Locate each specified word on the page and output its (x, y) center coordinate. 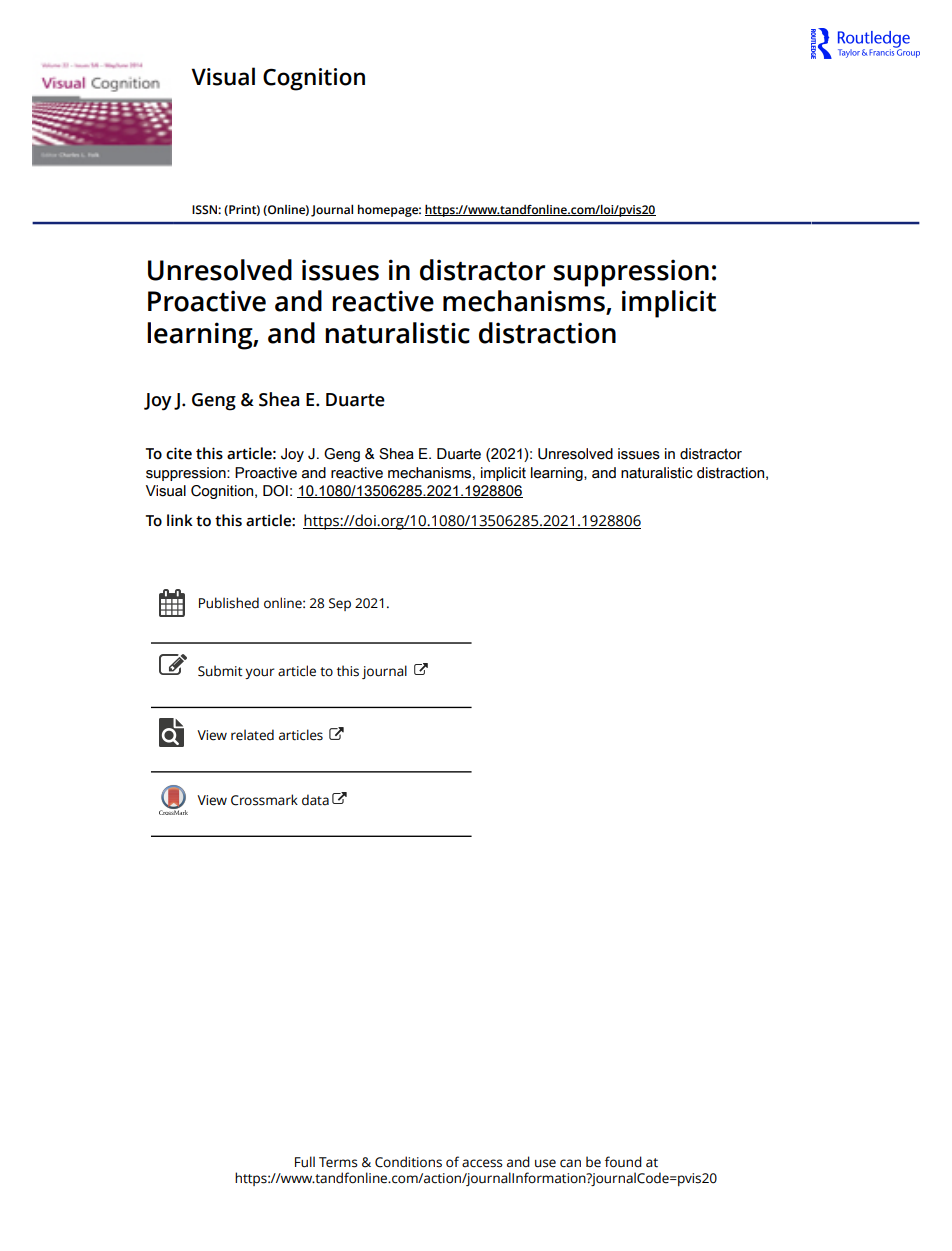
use (545, 1163)
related (252, 735)
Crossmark (264, 800)
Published (229, 603)
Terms (338, 1162)
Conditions (408, 1162)
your (260, 673)
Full (305, 1162)
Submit (220, 671)
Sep (340, 604)
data (315, 800)
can (570, 1163)
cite (179, 453)
